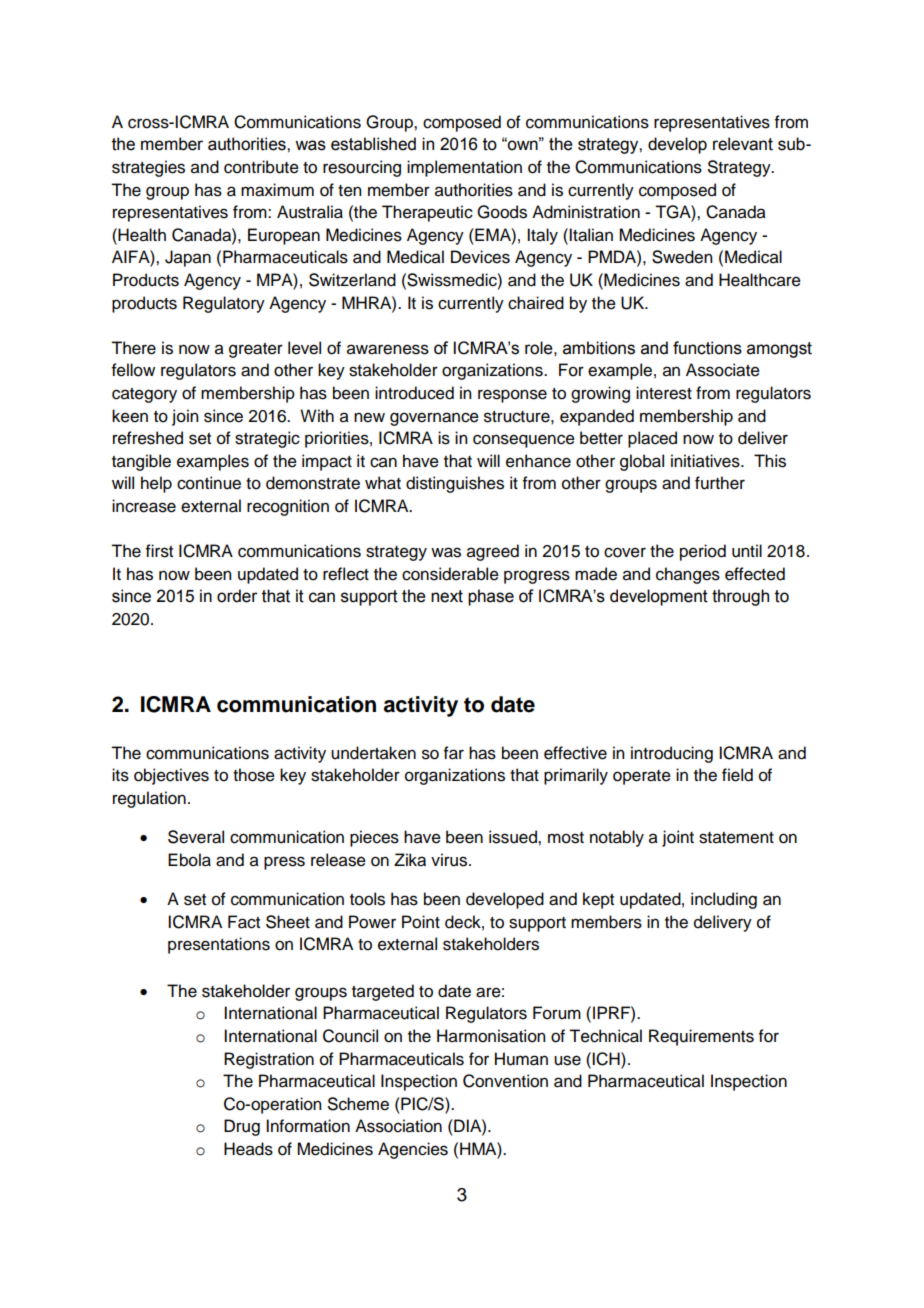 Image resolution: width=924 pixels, height=1308 pixels. I want to click on order, so click(237, 596).
